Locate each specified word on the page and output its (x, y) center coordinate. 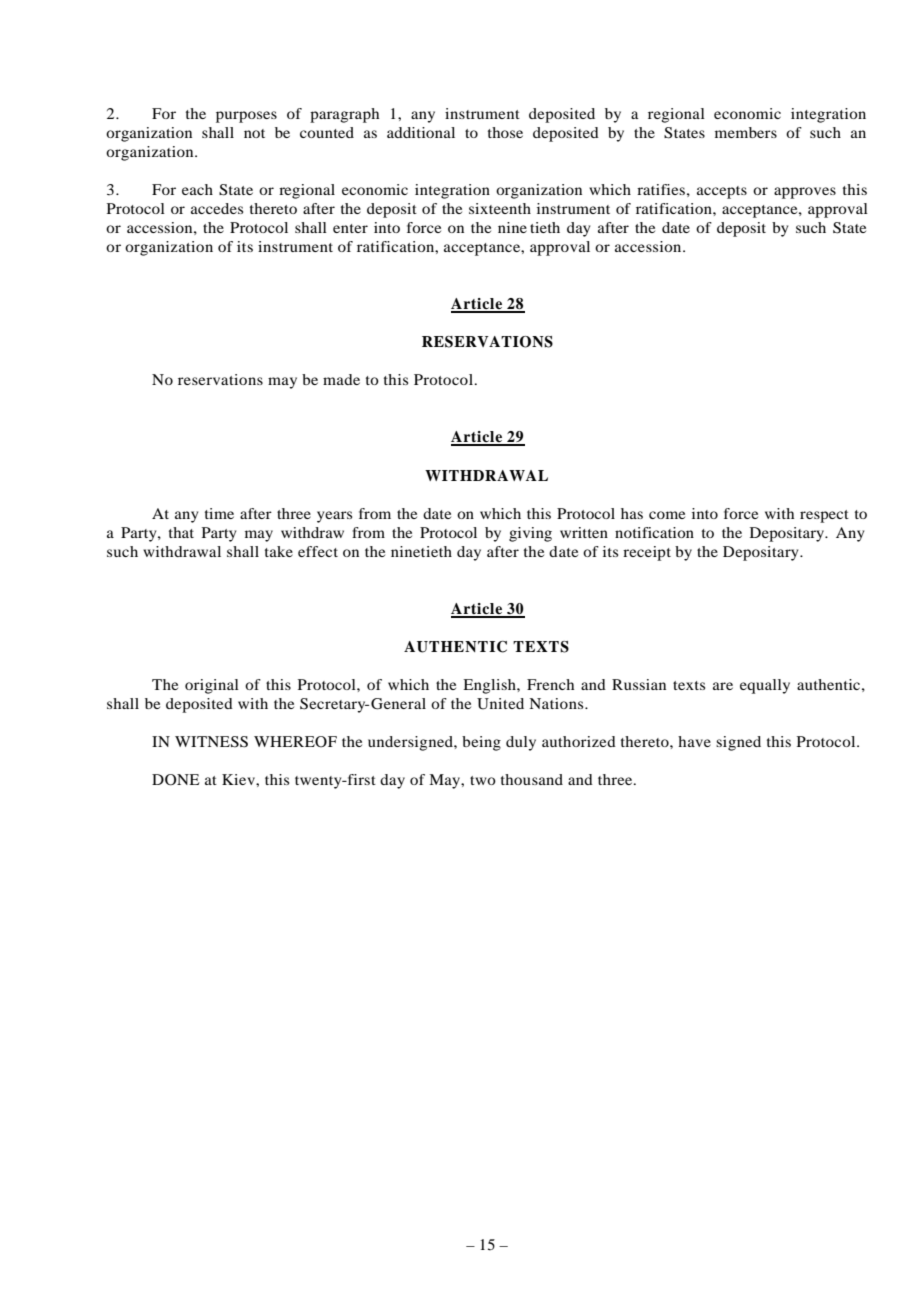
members (746, 132)
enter (350, 228)
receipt (647, 553)
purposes (246, 117)
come (667, 515)
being (481, 743)
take (279, 551)
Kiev (239, 779)
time (219, 513)
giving (530, 534)
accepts (722, 192)
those (505, 132)
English (490, 686)
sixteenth (500, 208)
